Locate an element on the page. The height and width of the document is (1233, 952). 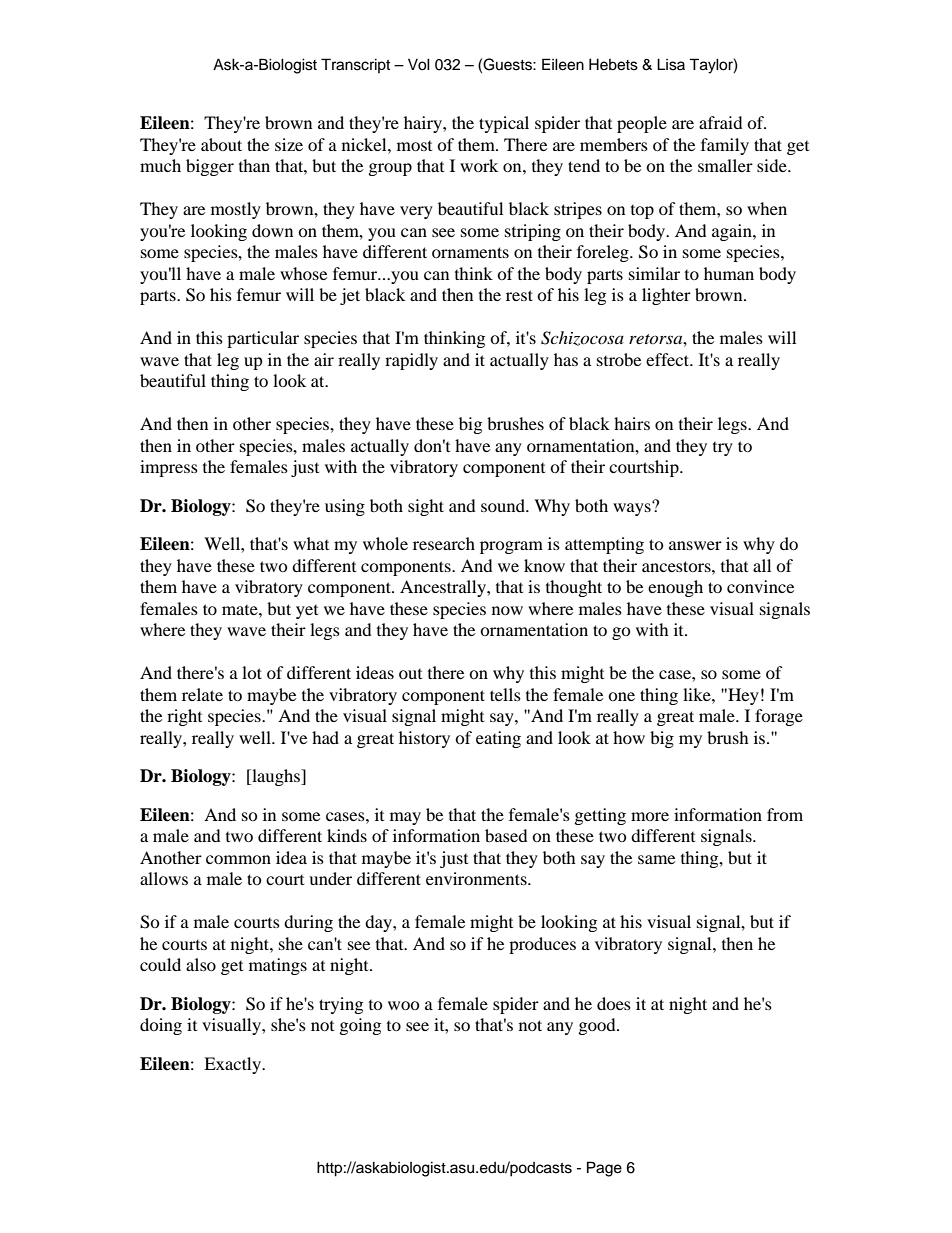
enough is located at coordinates (675, 588).
